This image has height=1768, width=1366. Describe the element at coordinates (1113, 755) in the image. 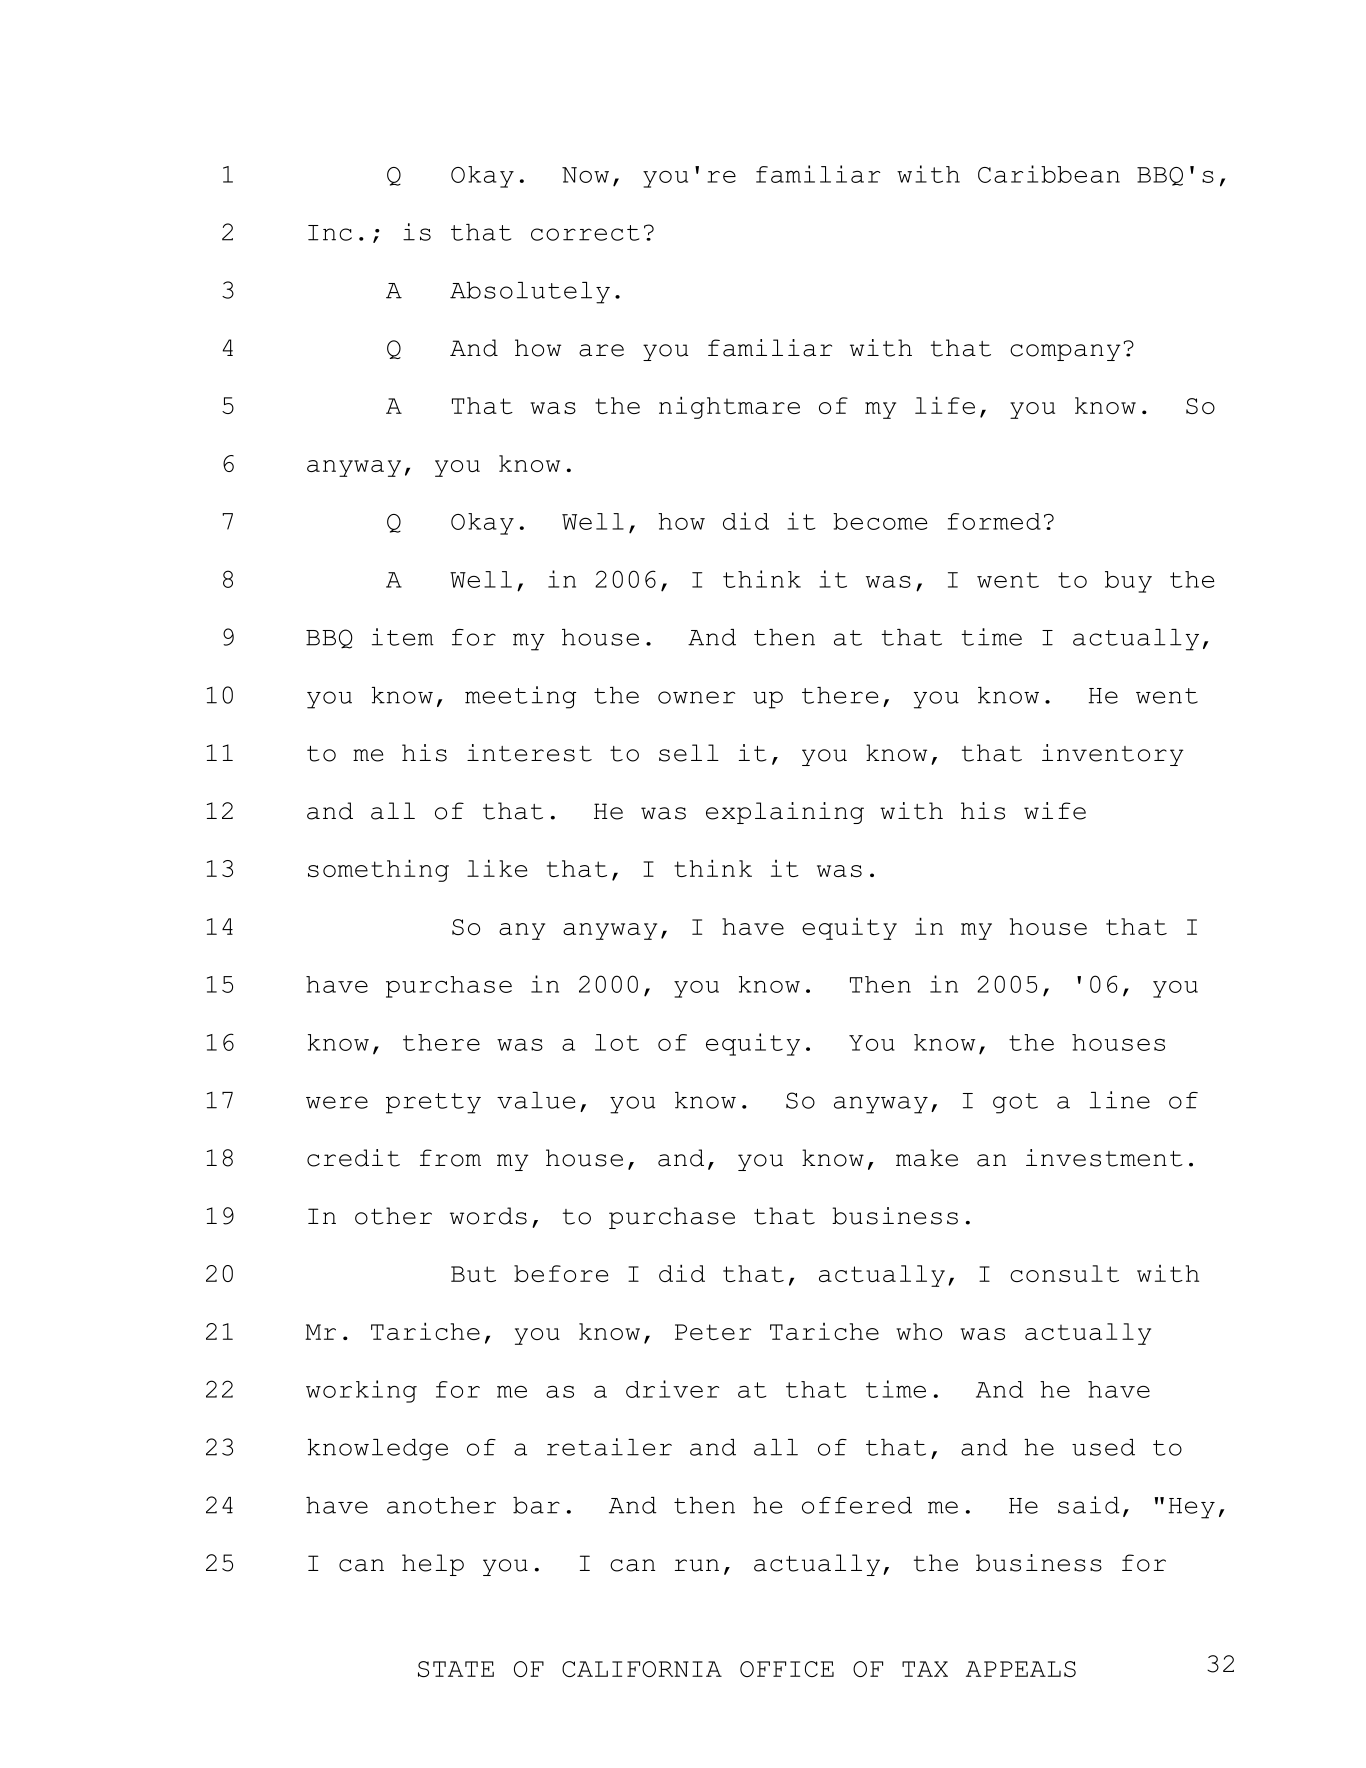

I see `inventory` at that location.
